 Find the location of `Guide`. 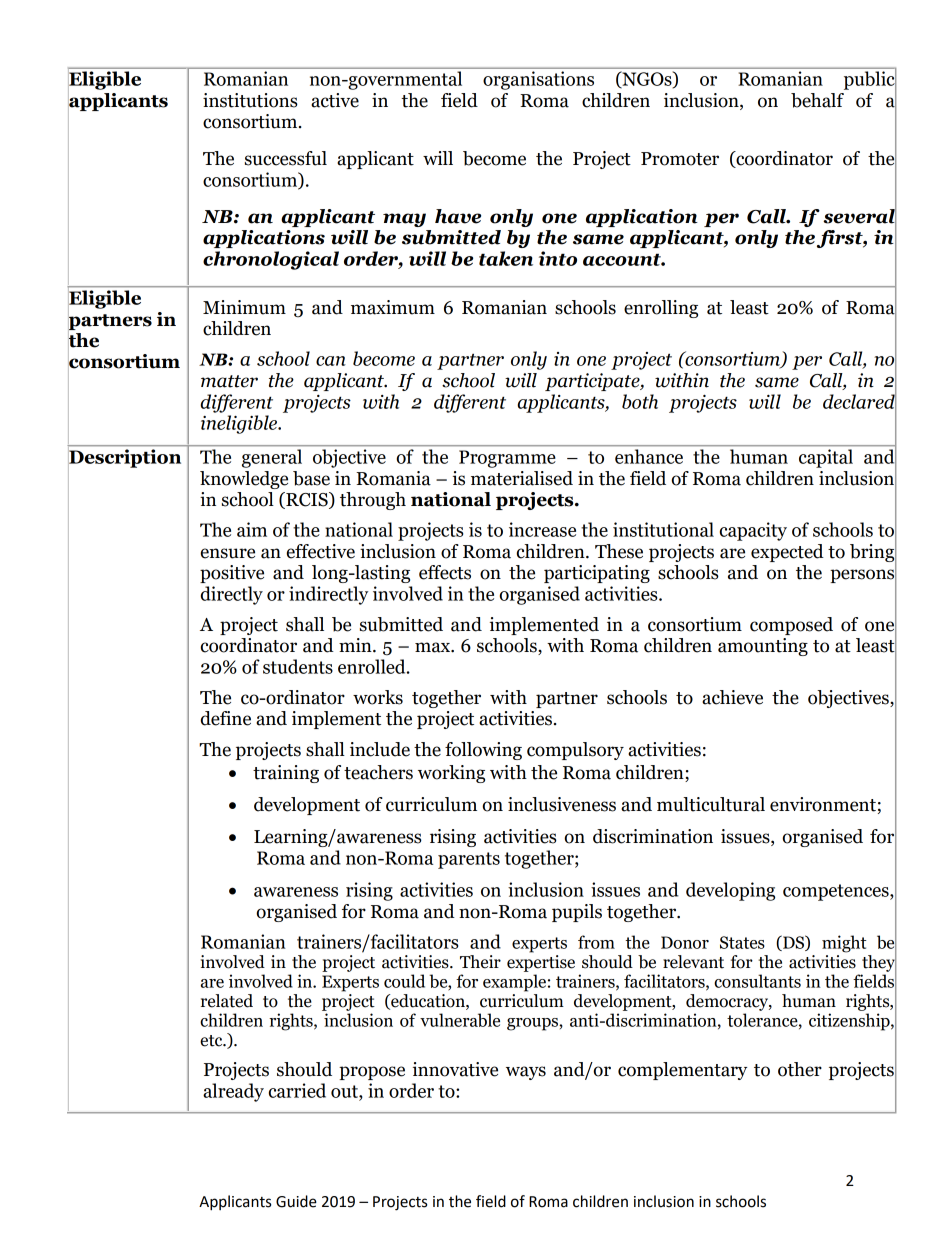

Guide is located at coordinates (296, 1201).
